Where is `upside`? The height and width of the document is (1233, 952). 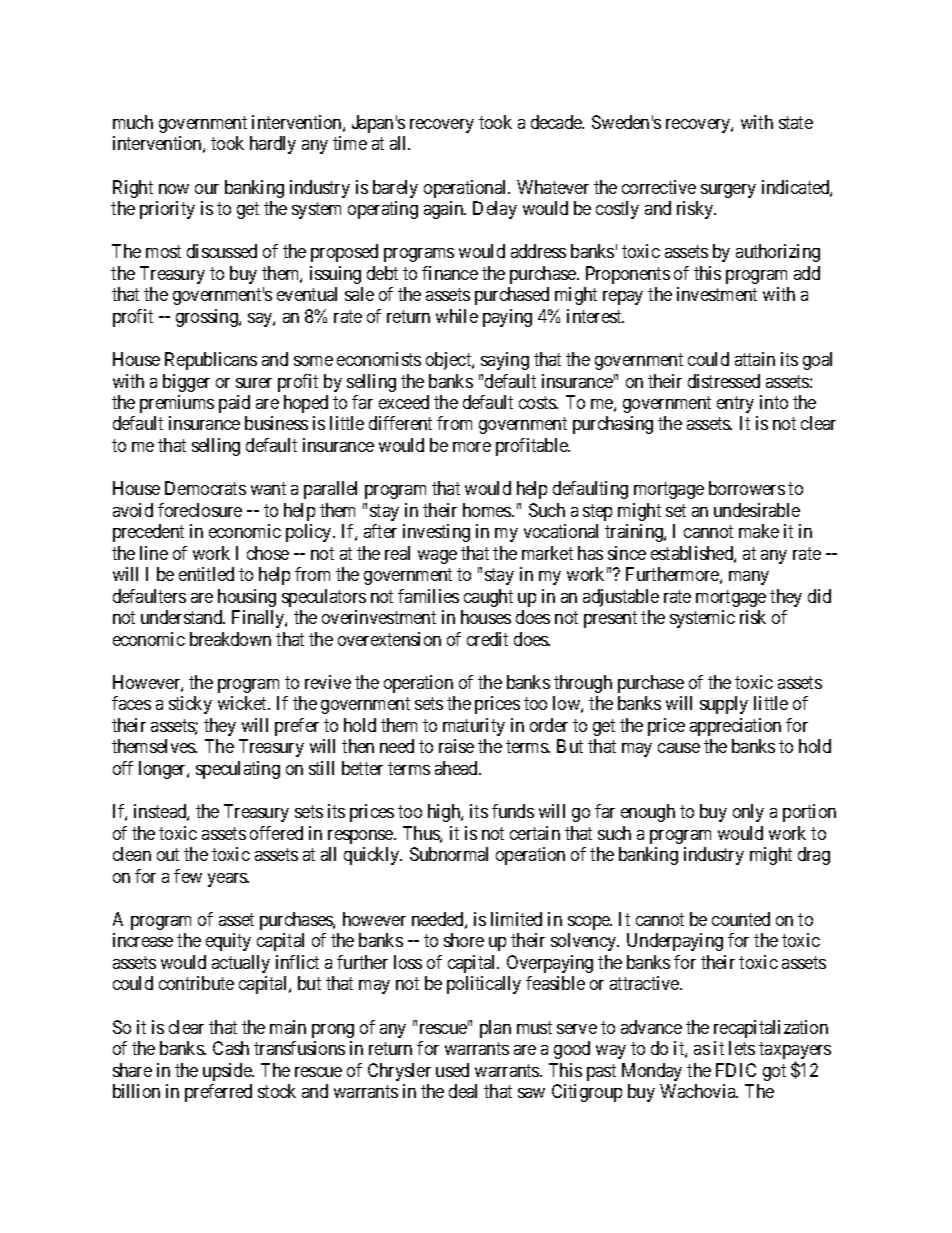
upside is located at coordinates (228, 1072).
